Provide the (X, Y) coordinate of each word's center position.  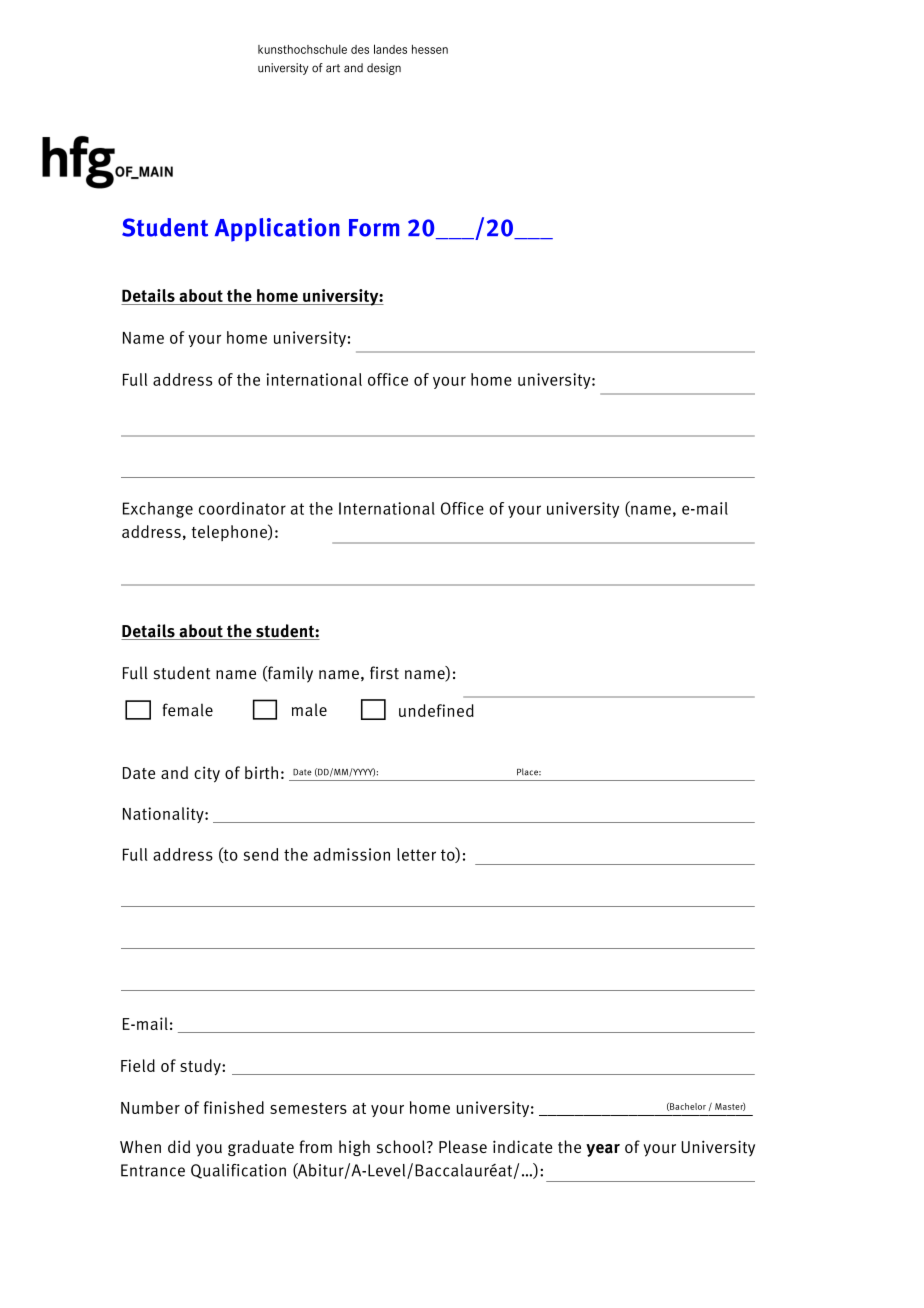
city (207, 774)
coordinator (242, 508)
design (384, 69)
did (179, 1146)
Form (374, 228)
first (384, 673)
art (333, 68)
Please (463, 1147)
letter (416, 854)
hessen (430, 49)
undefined (436, 710)
